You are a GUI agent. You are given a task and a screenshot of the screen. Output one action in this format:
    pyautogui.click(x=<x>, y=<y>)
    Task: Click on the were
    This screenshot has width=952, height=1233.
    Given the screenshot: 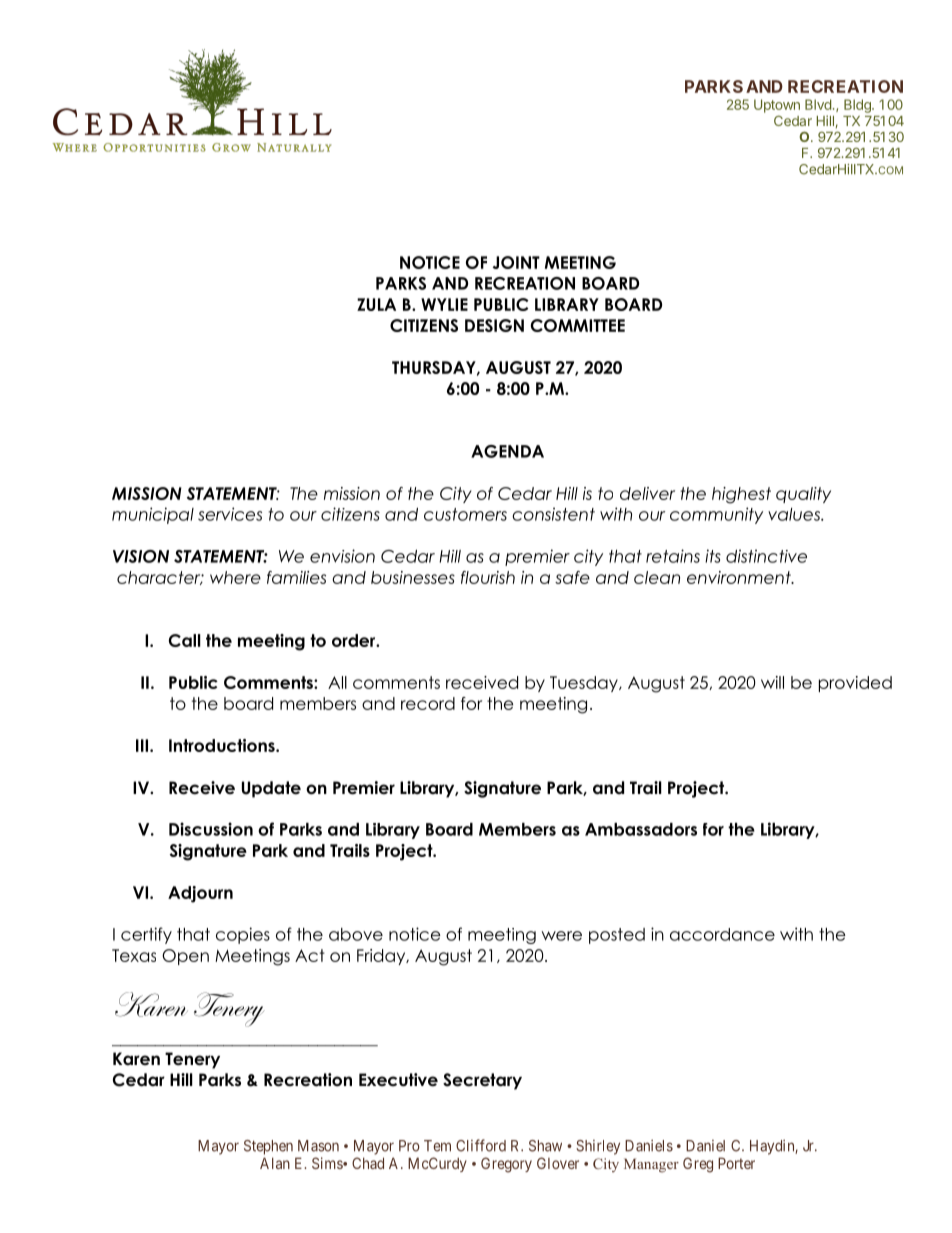 What is the action you would take?
    pyautogui.click(x=562, y=936)
